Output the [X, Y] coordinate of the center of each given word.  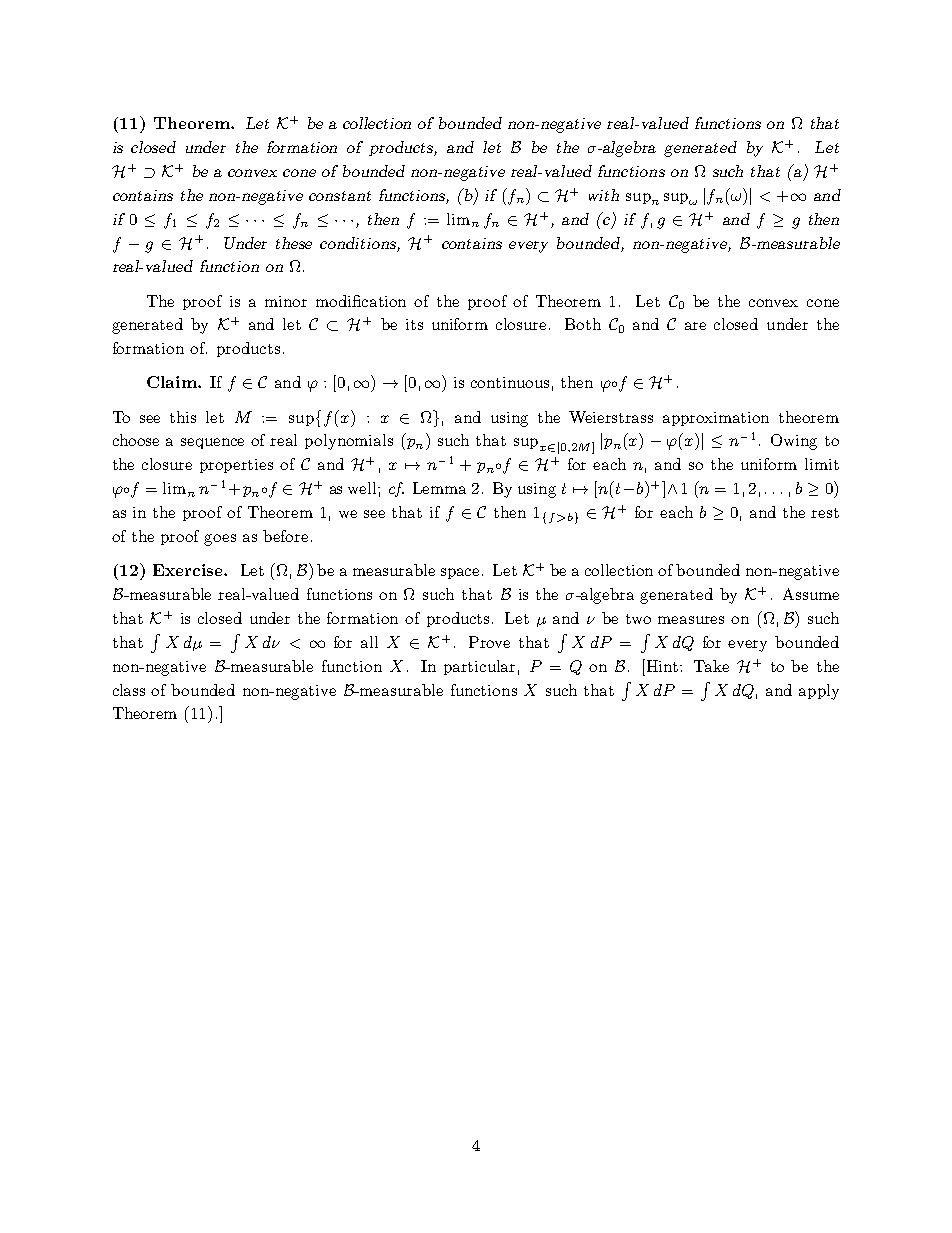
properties [236, 466]
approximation [716, 419]
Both [583, 324]
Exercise [189, 570]
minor [286, 301]
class [129, 690]
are [695, 326]
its [414, 324]
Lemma [439, 488]
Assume [811, 594]
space [460, 573]
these [294, 243]
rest [825, 513]
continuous [510, 382]
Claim [173, 382]
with [604, 195]
